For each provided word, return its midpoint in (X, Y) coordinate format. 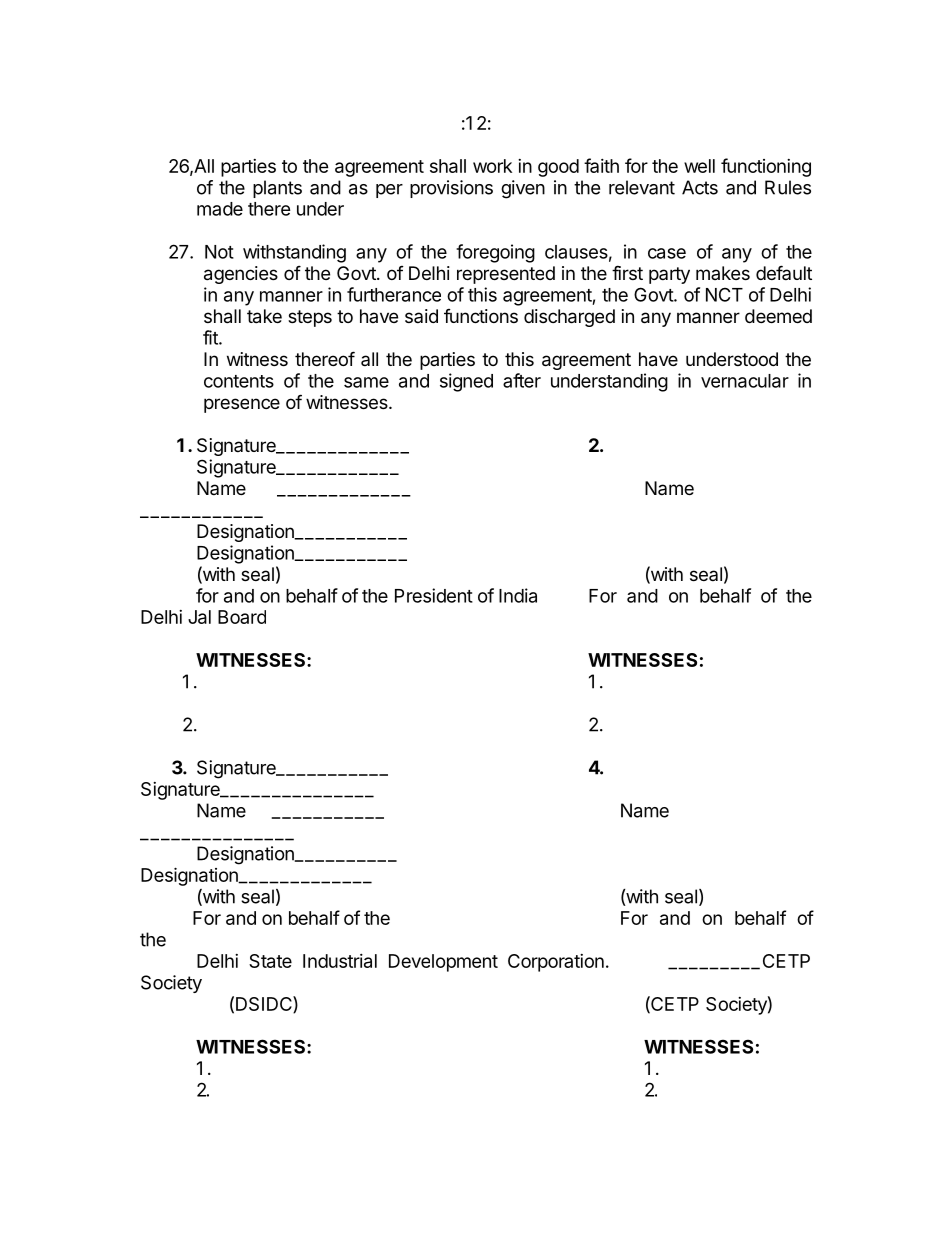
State (270, 961)
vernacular (745, 381)
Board (242, 617)
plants (277, 189)
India (518, 595)
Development (443, 963)
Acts (700, 187)
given (523, 189)
